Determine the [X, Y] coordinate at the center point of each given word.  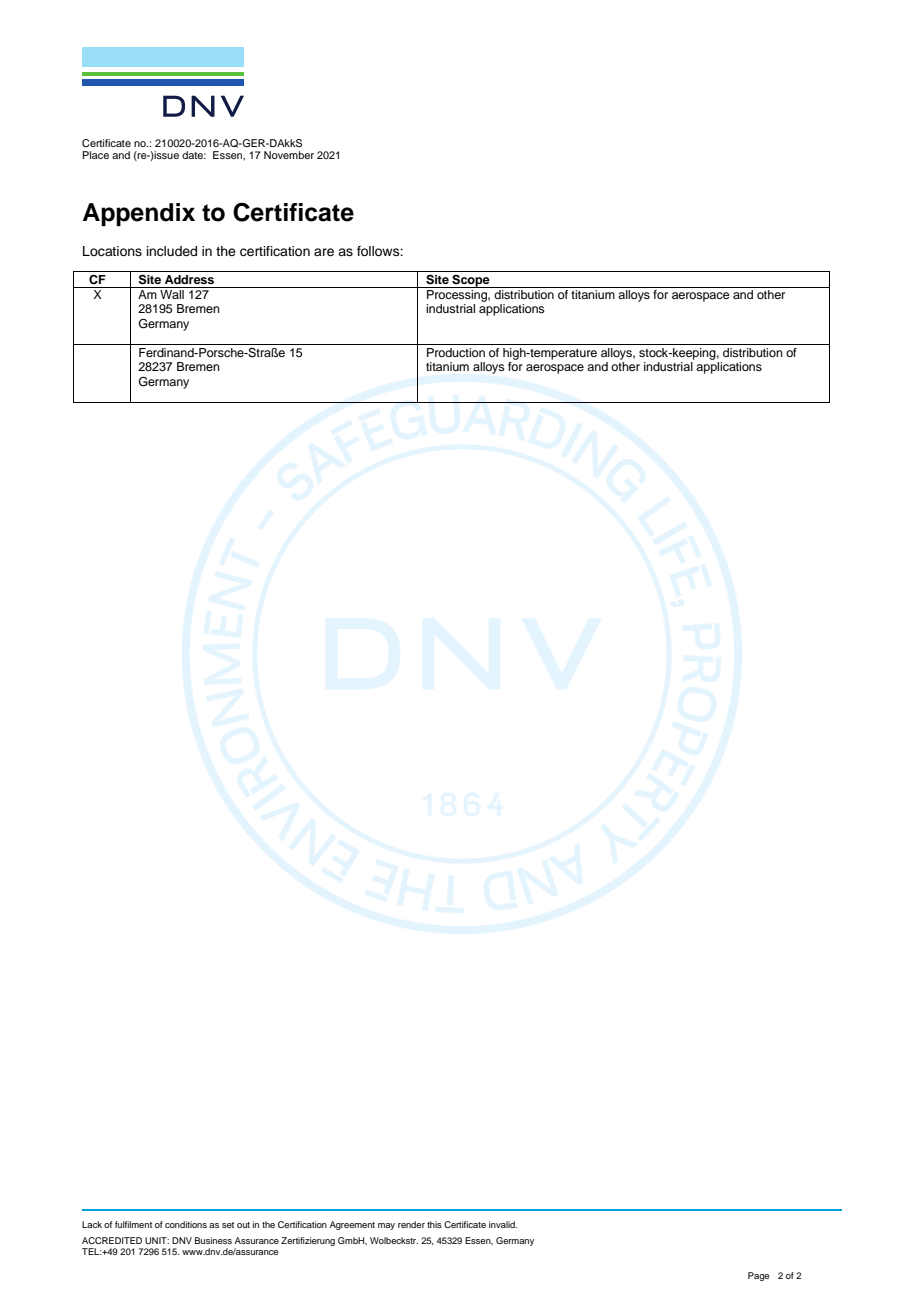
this [434, 1224]
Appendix [139, 214]
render [411, 1224]
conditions [186, 1224]
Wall [172, 294]
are [324, 252]
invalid [503, 1224]
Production [456, 352]
